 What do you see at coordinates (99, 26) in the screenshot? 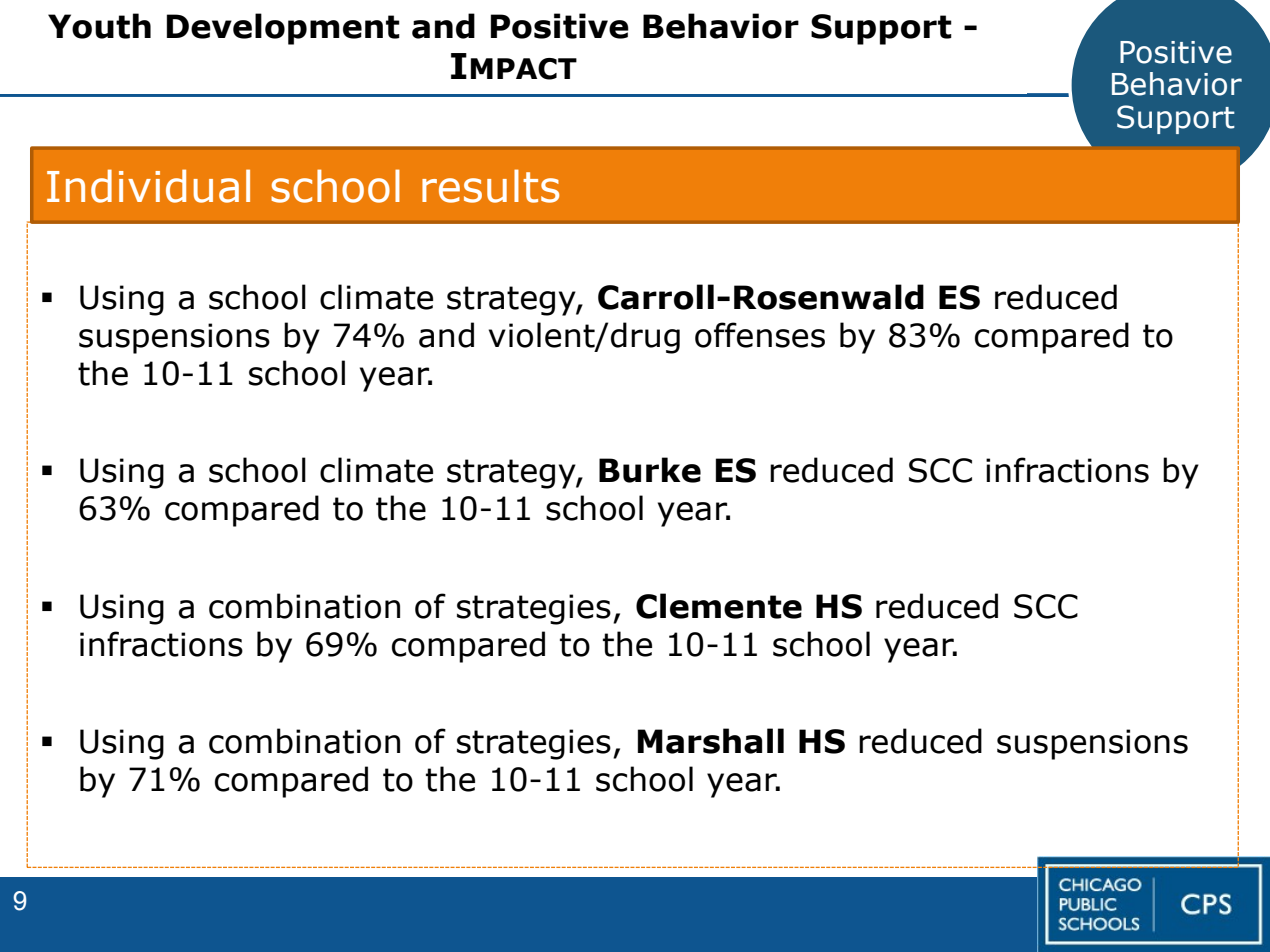
I see `Youth` at bounding box center [99, 26].
